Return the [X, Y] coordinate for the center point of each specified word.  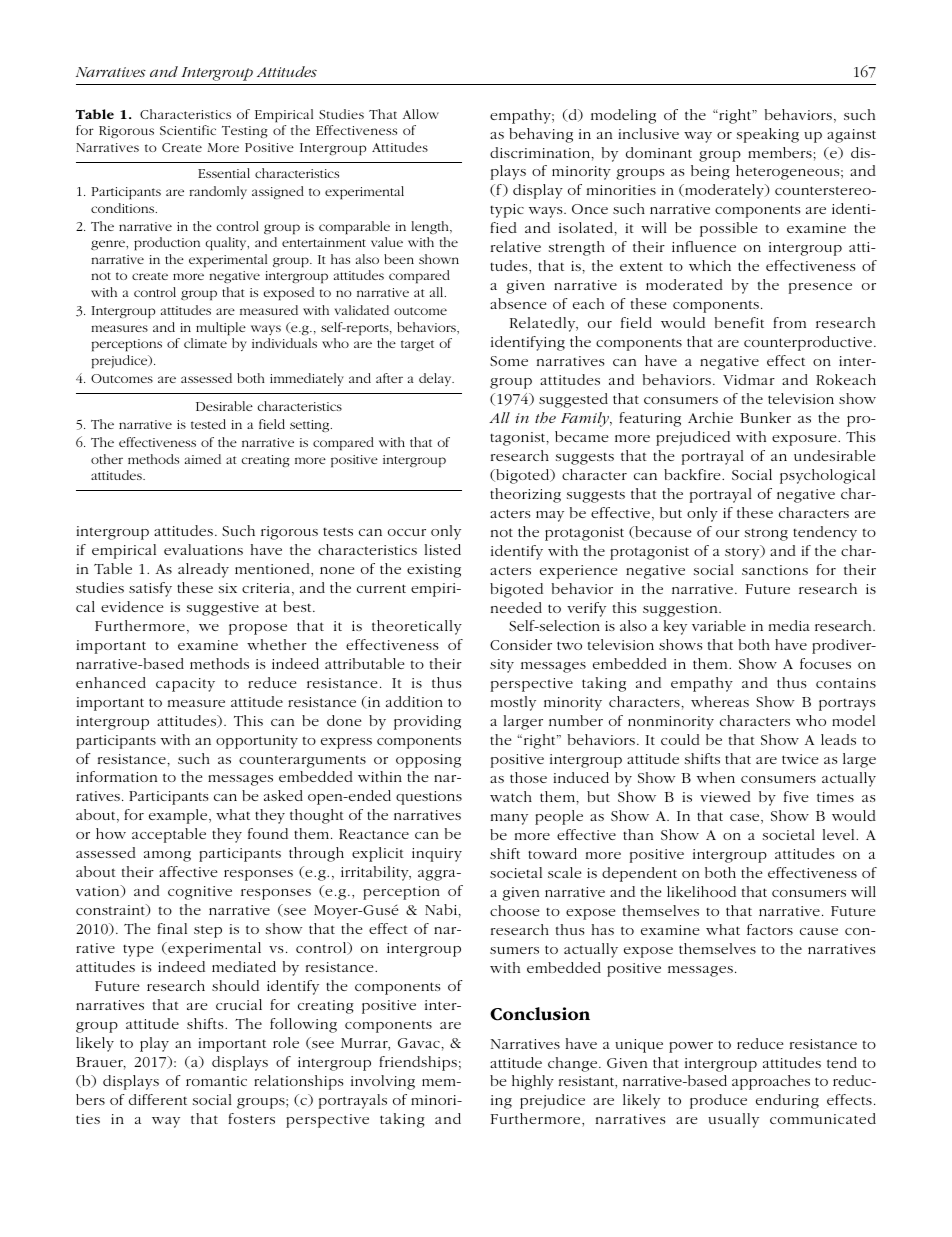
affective [188, 871]
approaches [771, 1082]
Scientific [188, 130]
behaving [541, 135]
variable [719, 625]
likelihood [701, 891]
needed [516, 607]
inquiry [437, 855]
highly [533, 1082]
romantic [216, 1081]
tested [208, 424]
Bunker [765, 417]
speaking [768, 135]
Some [509, 361]
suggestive [223, 609]
